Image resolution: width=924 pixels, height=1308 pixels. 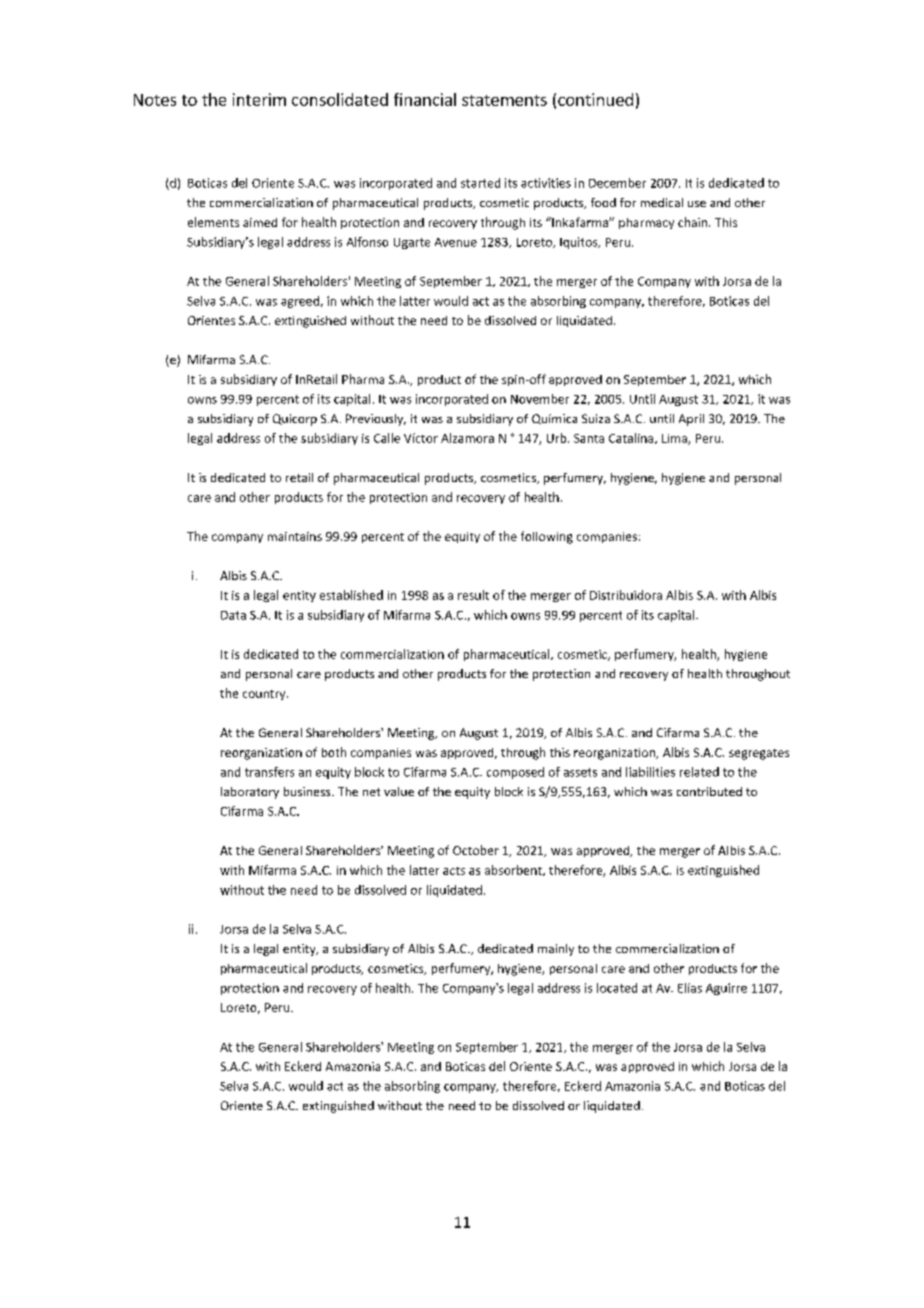 What do you see at coordinates (473, 595) in the screenshot?
I see `result` at bounding box center [473, 595].
